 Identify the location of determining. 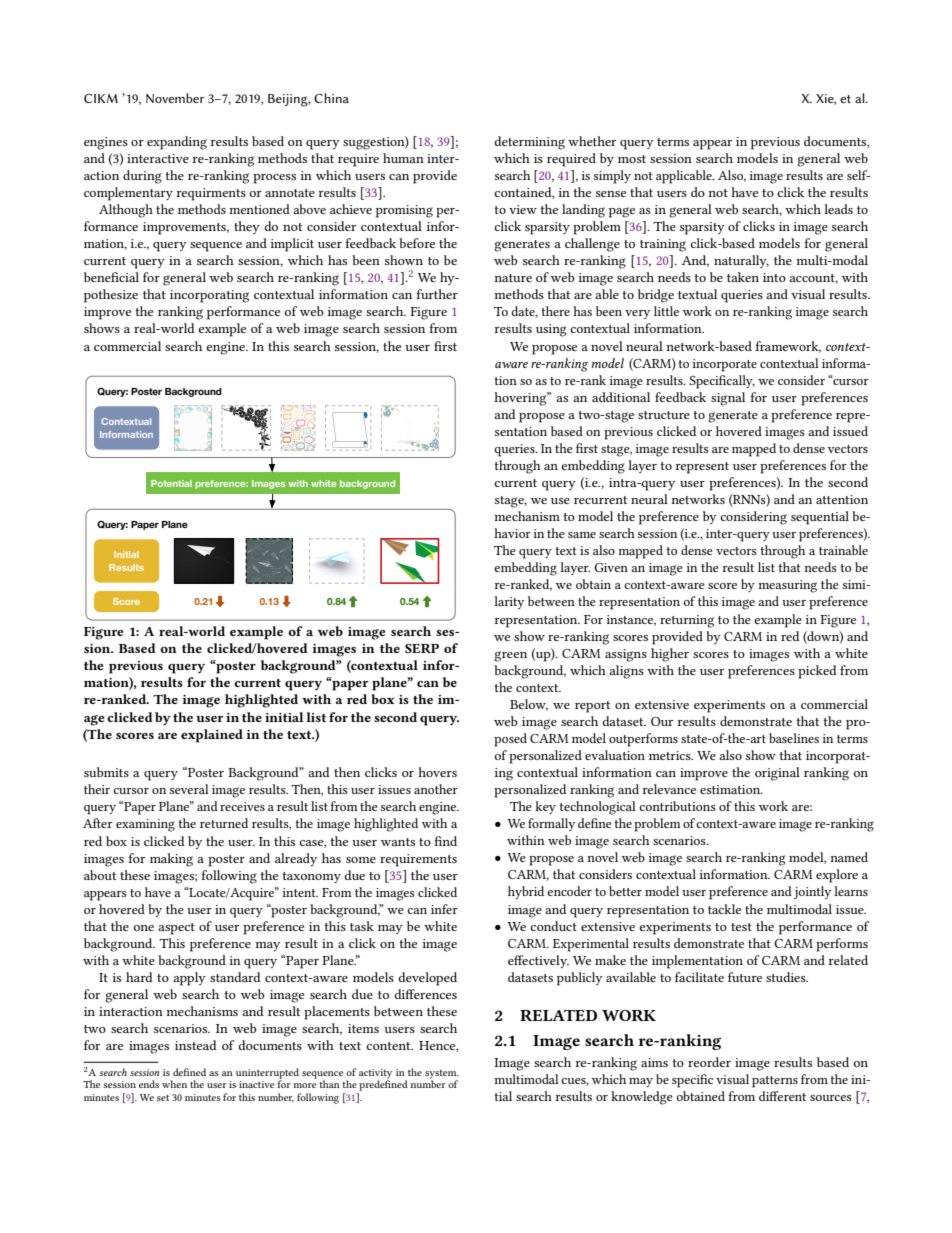
(529, 143).
